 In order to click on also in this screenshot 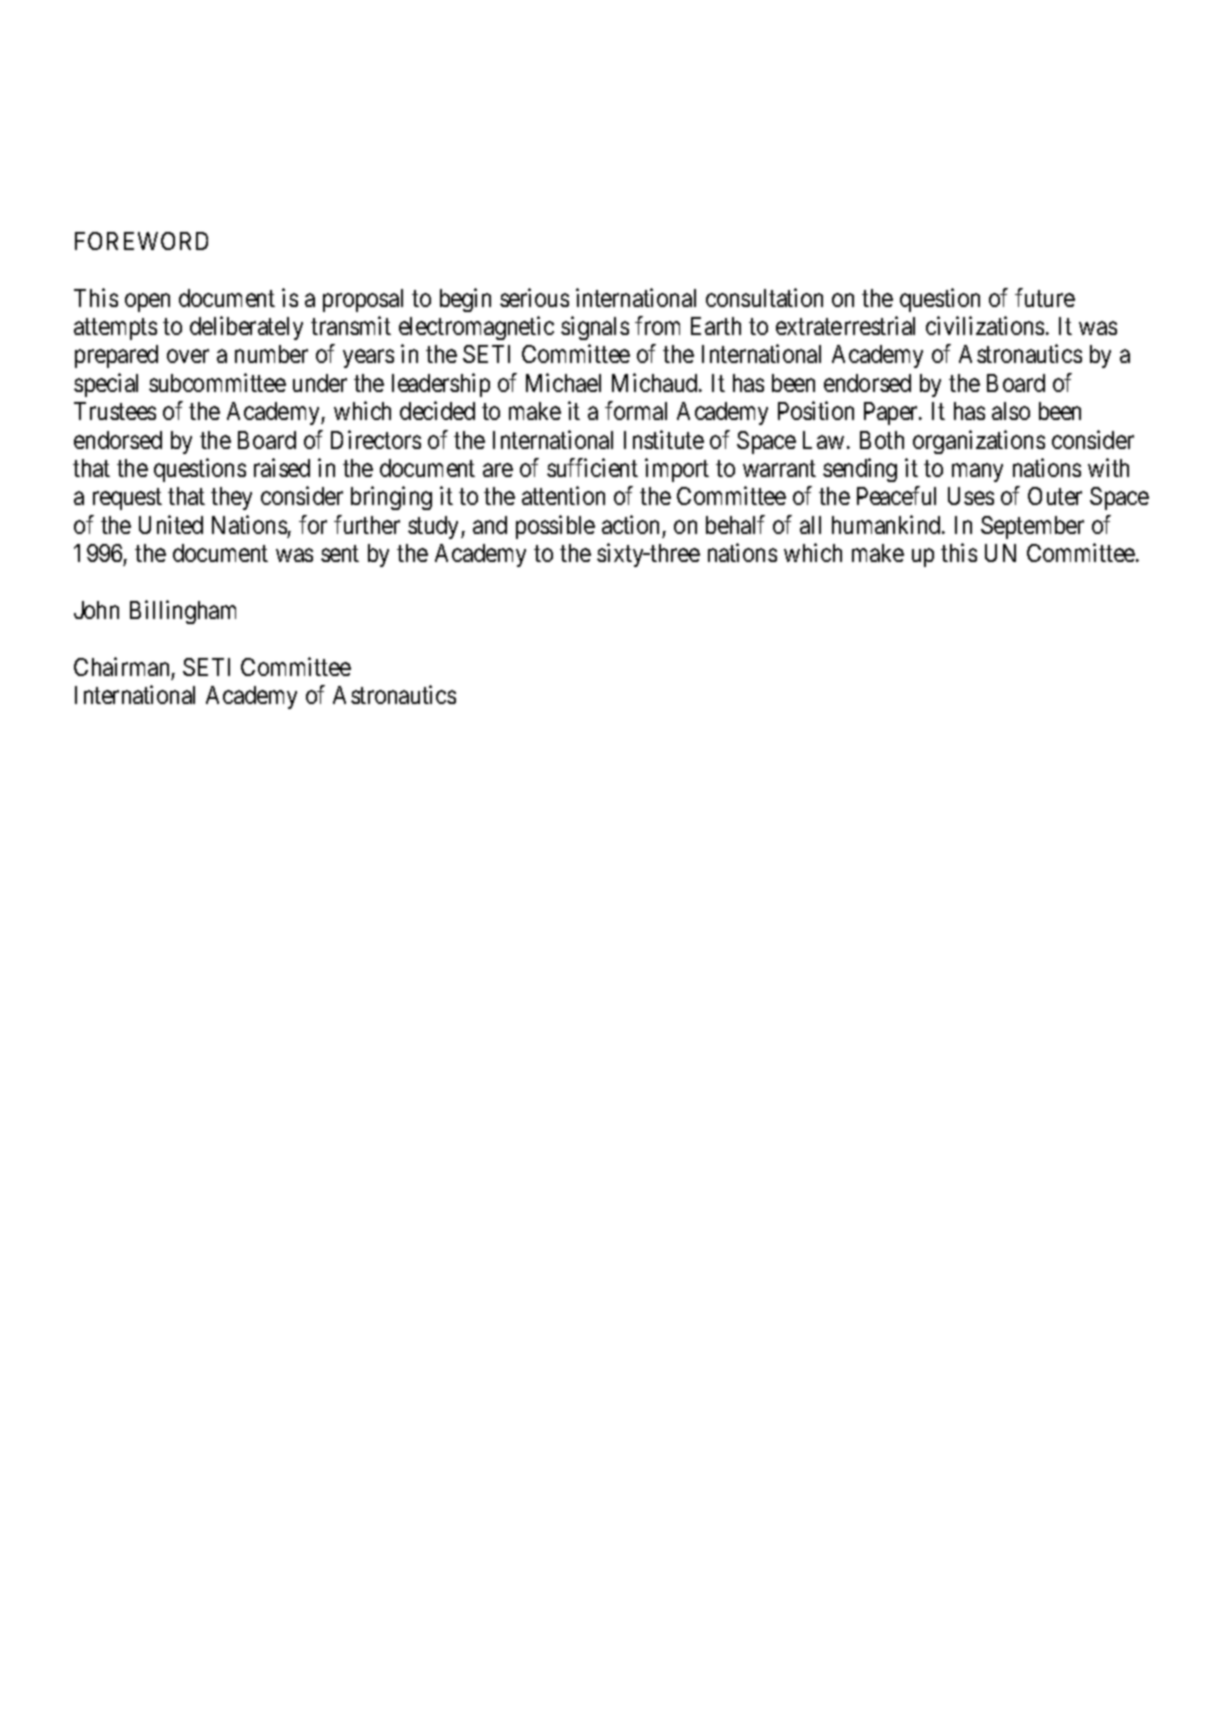, I will do `click(1011, 411)`.
